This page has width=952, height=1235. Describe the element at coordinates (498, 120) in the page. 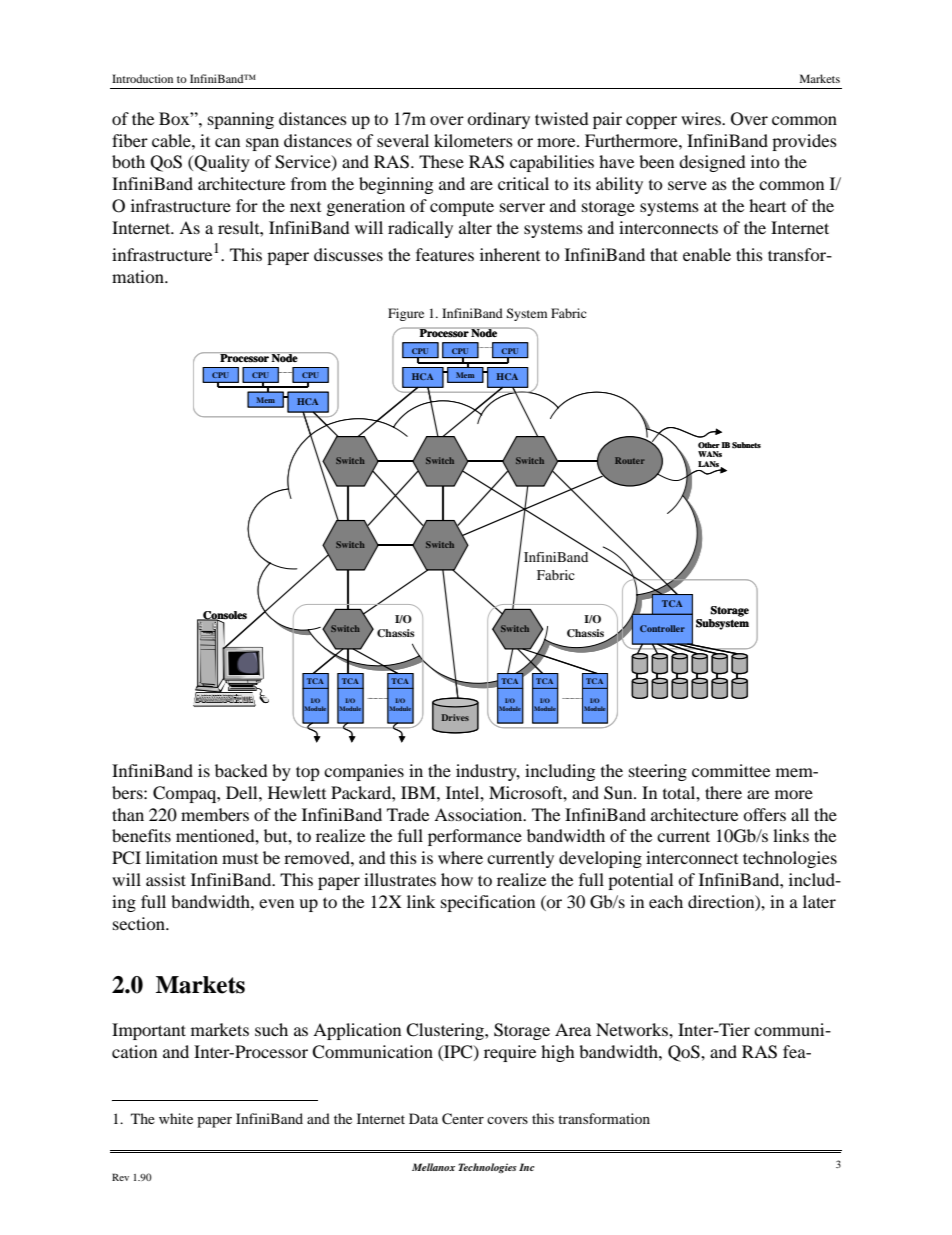

I see `ordinary` at that location.
